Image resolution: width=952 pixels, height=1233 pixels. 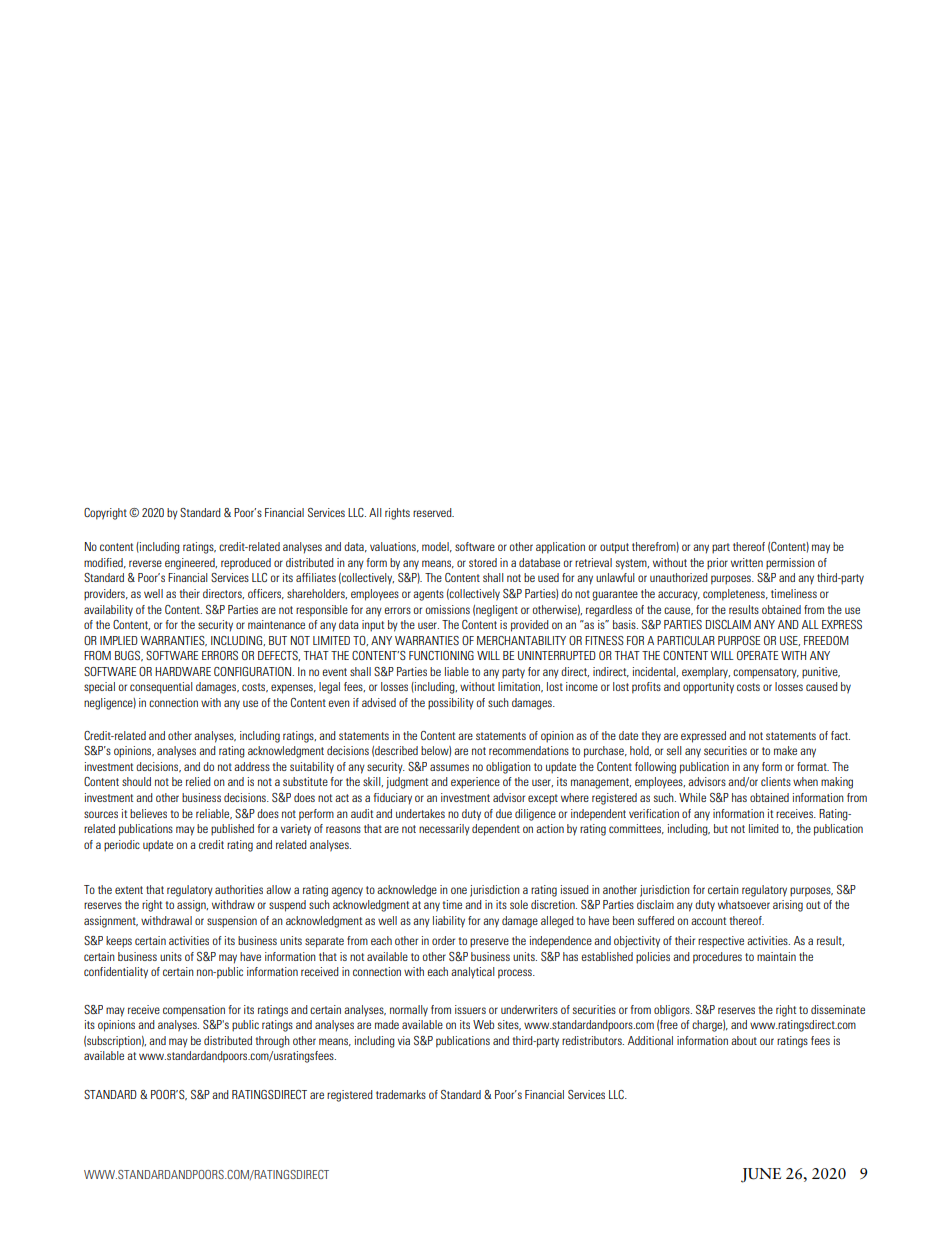 What do you see at coordinates (161, 688) in the document?
I see `consequential` at bounding box center [161, 688].
